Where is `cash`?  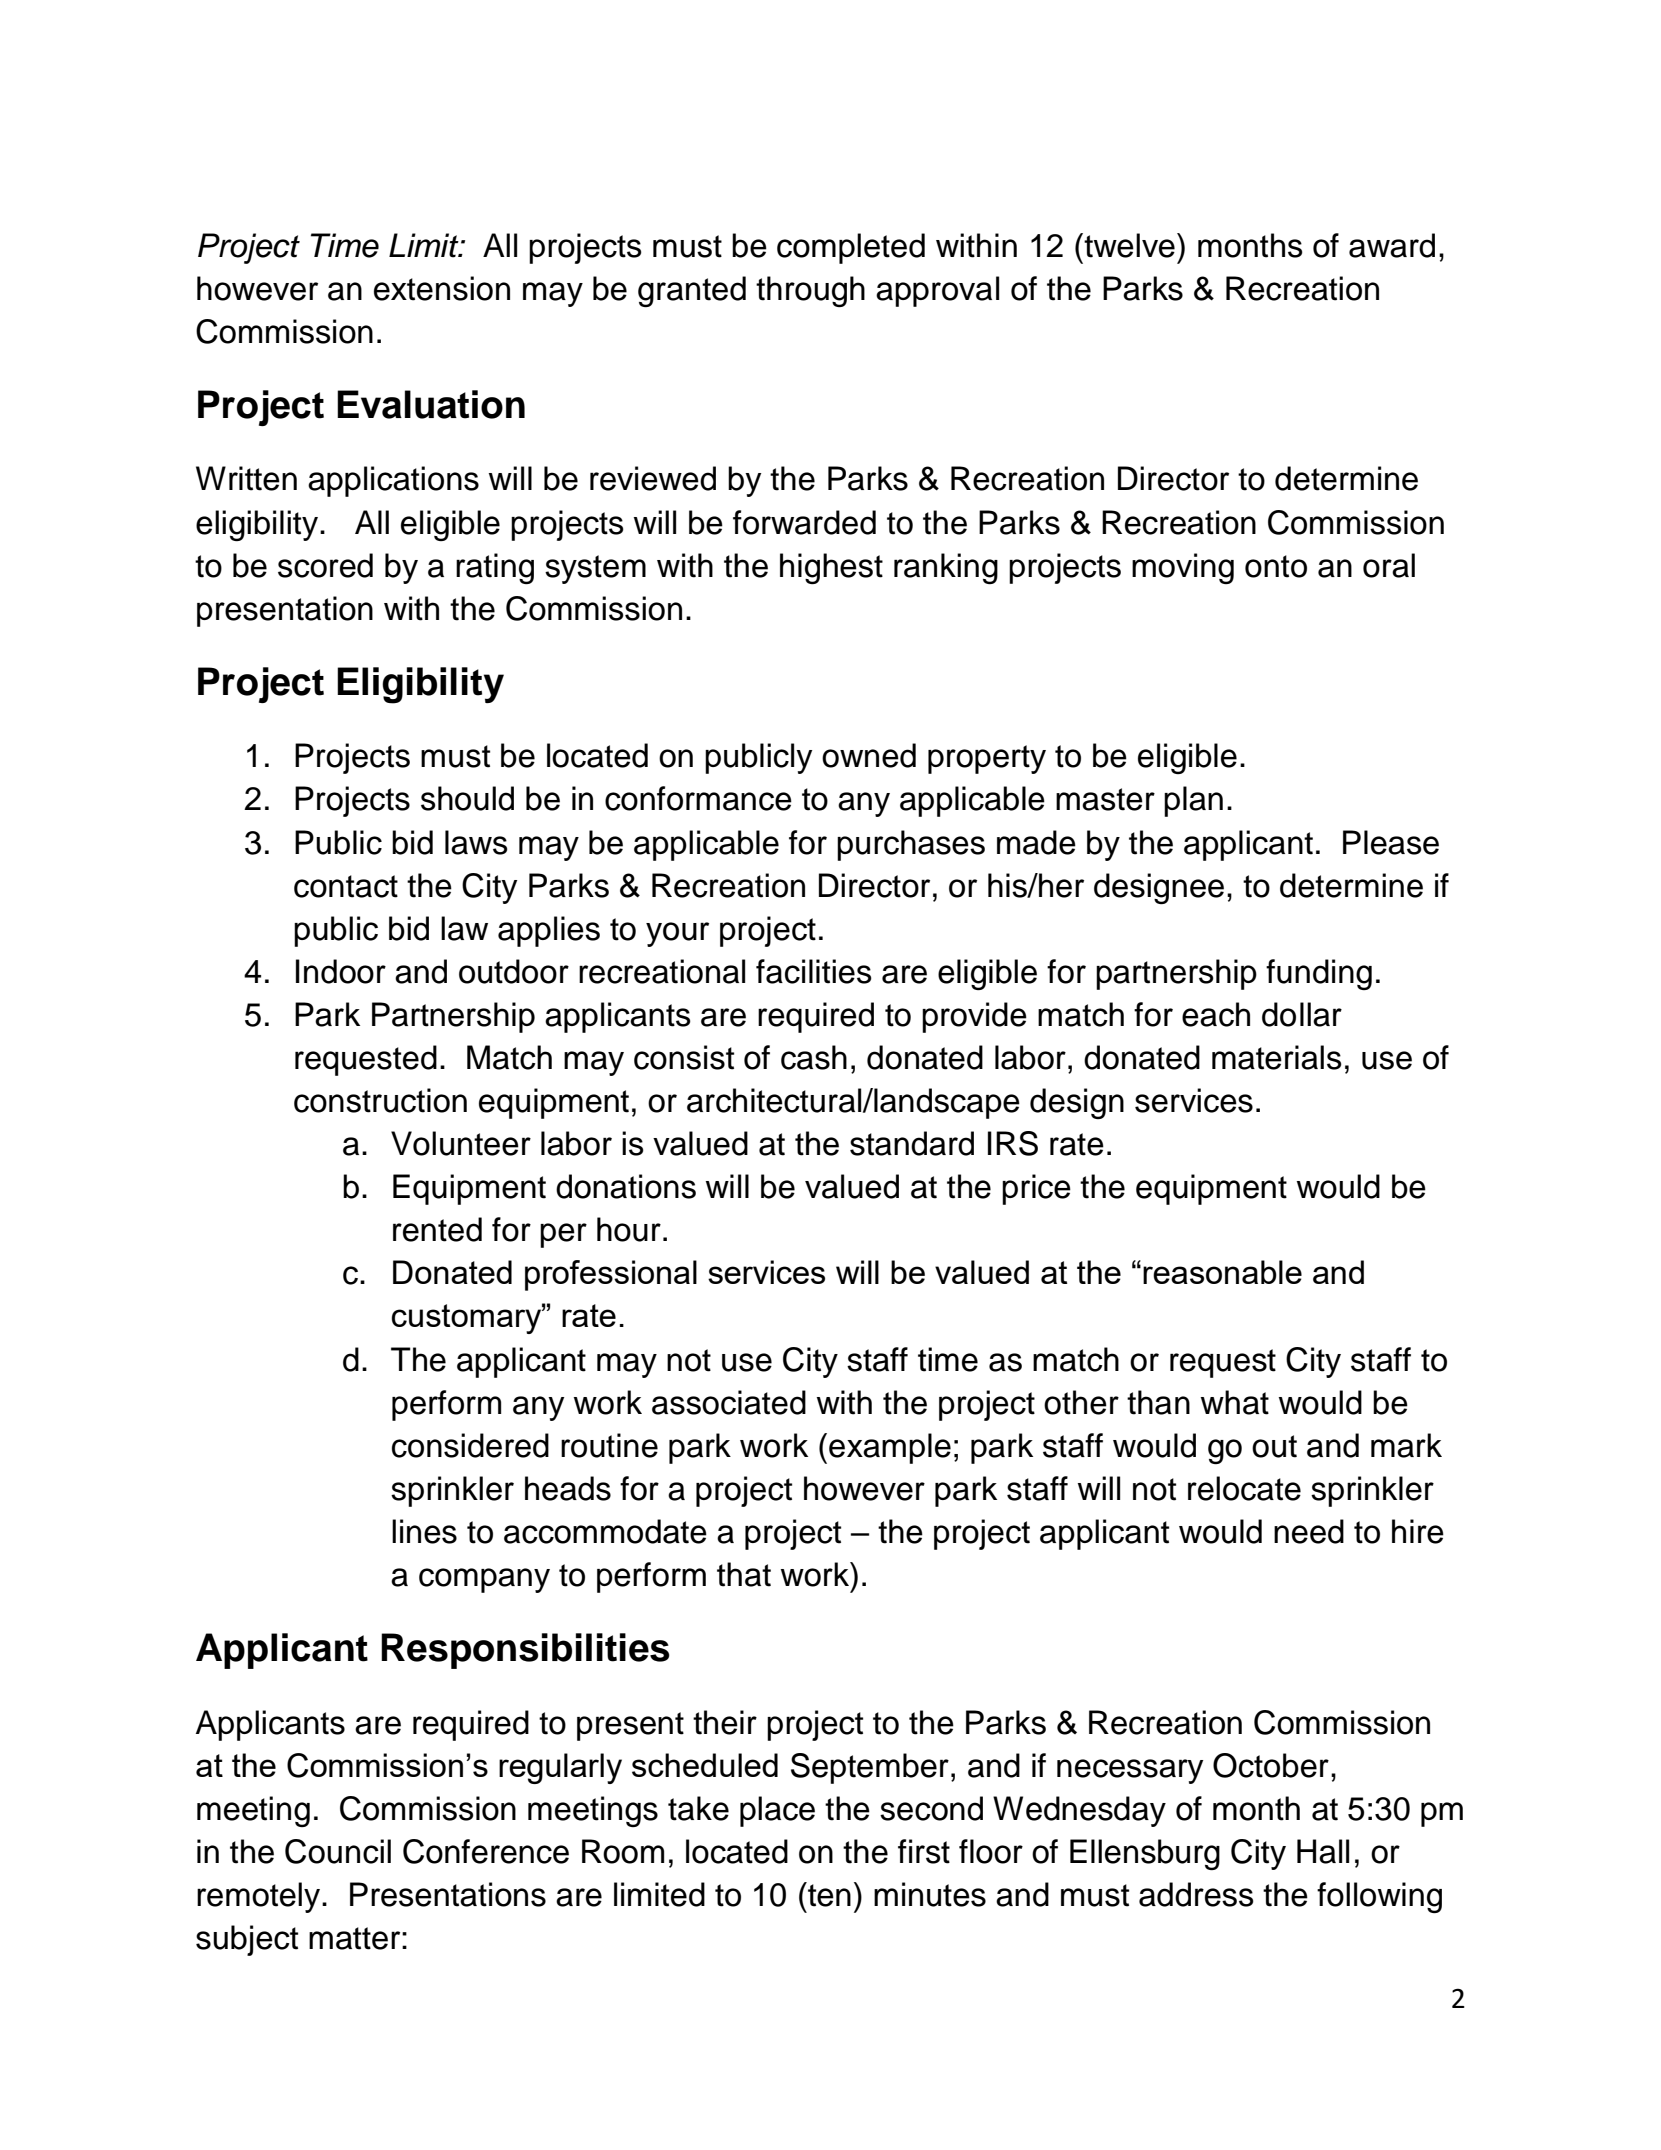 cash is located at coordinates (814, 1057).
